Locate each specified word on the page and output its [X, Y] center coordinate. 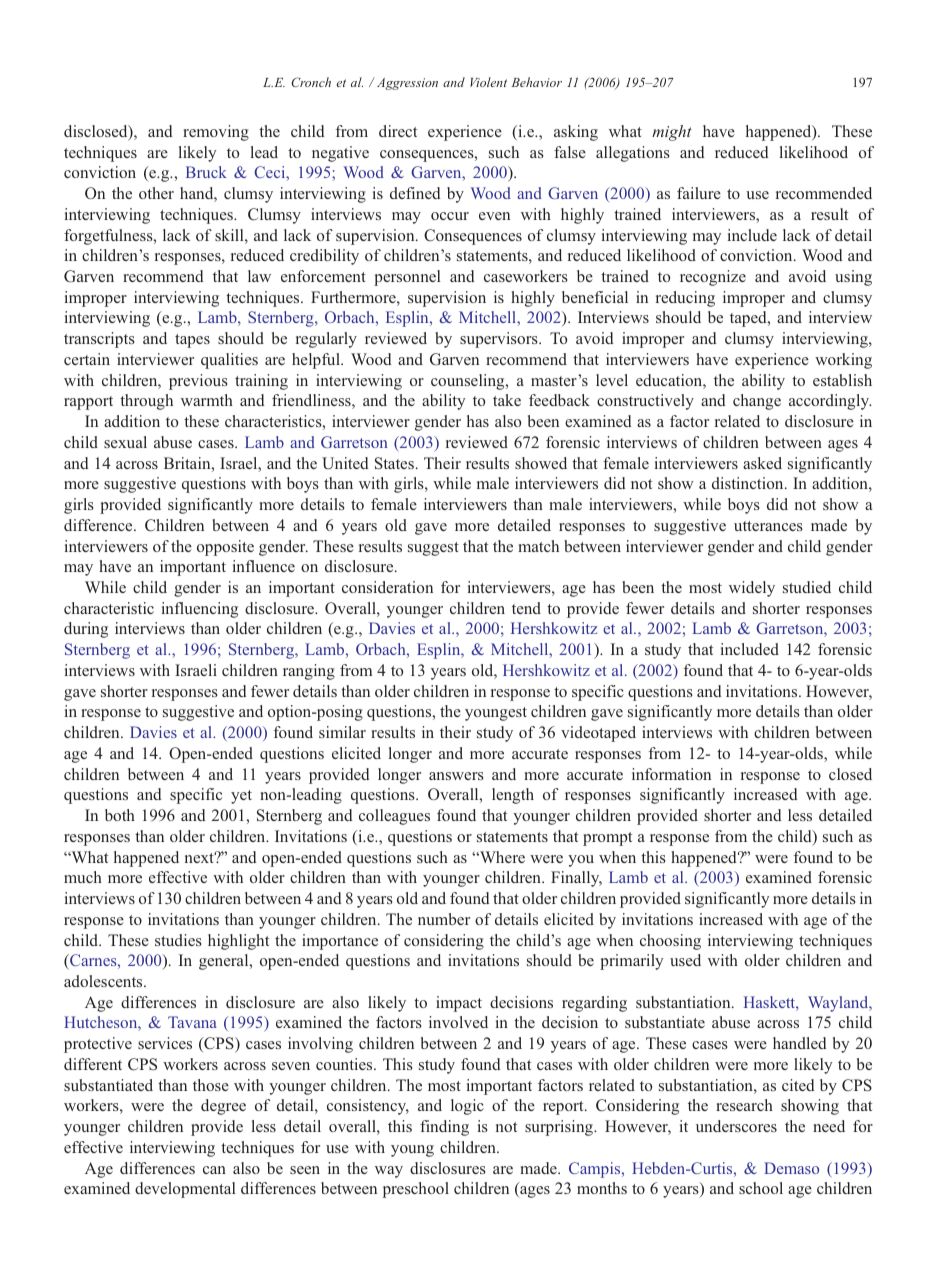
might [672, 133]
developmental [185, 1190]
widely [752, 589]
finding [444, 1128]
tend [526, 608]
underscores [736, 1126]
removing [216, 133]
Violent [488, 82]
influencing [200, 610]
